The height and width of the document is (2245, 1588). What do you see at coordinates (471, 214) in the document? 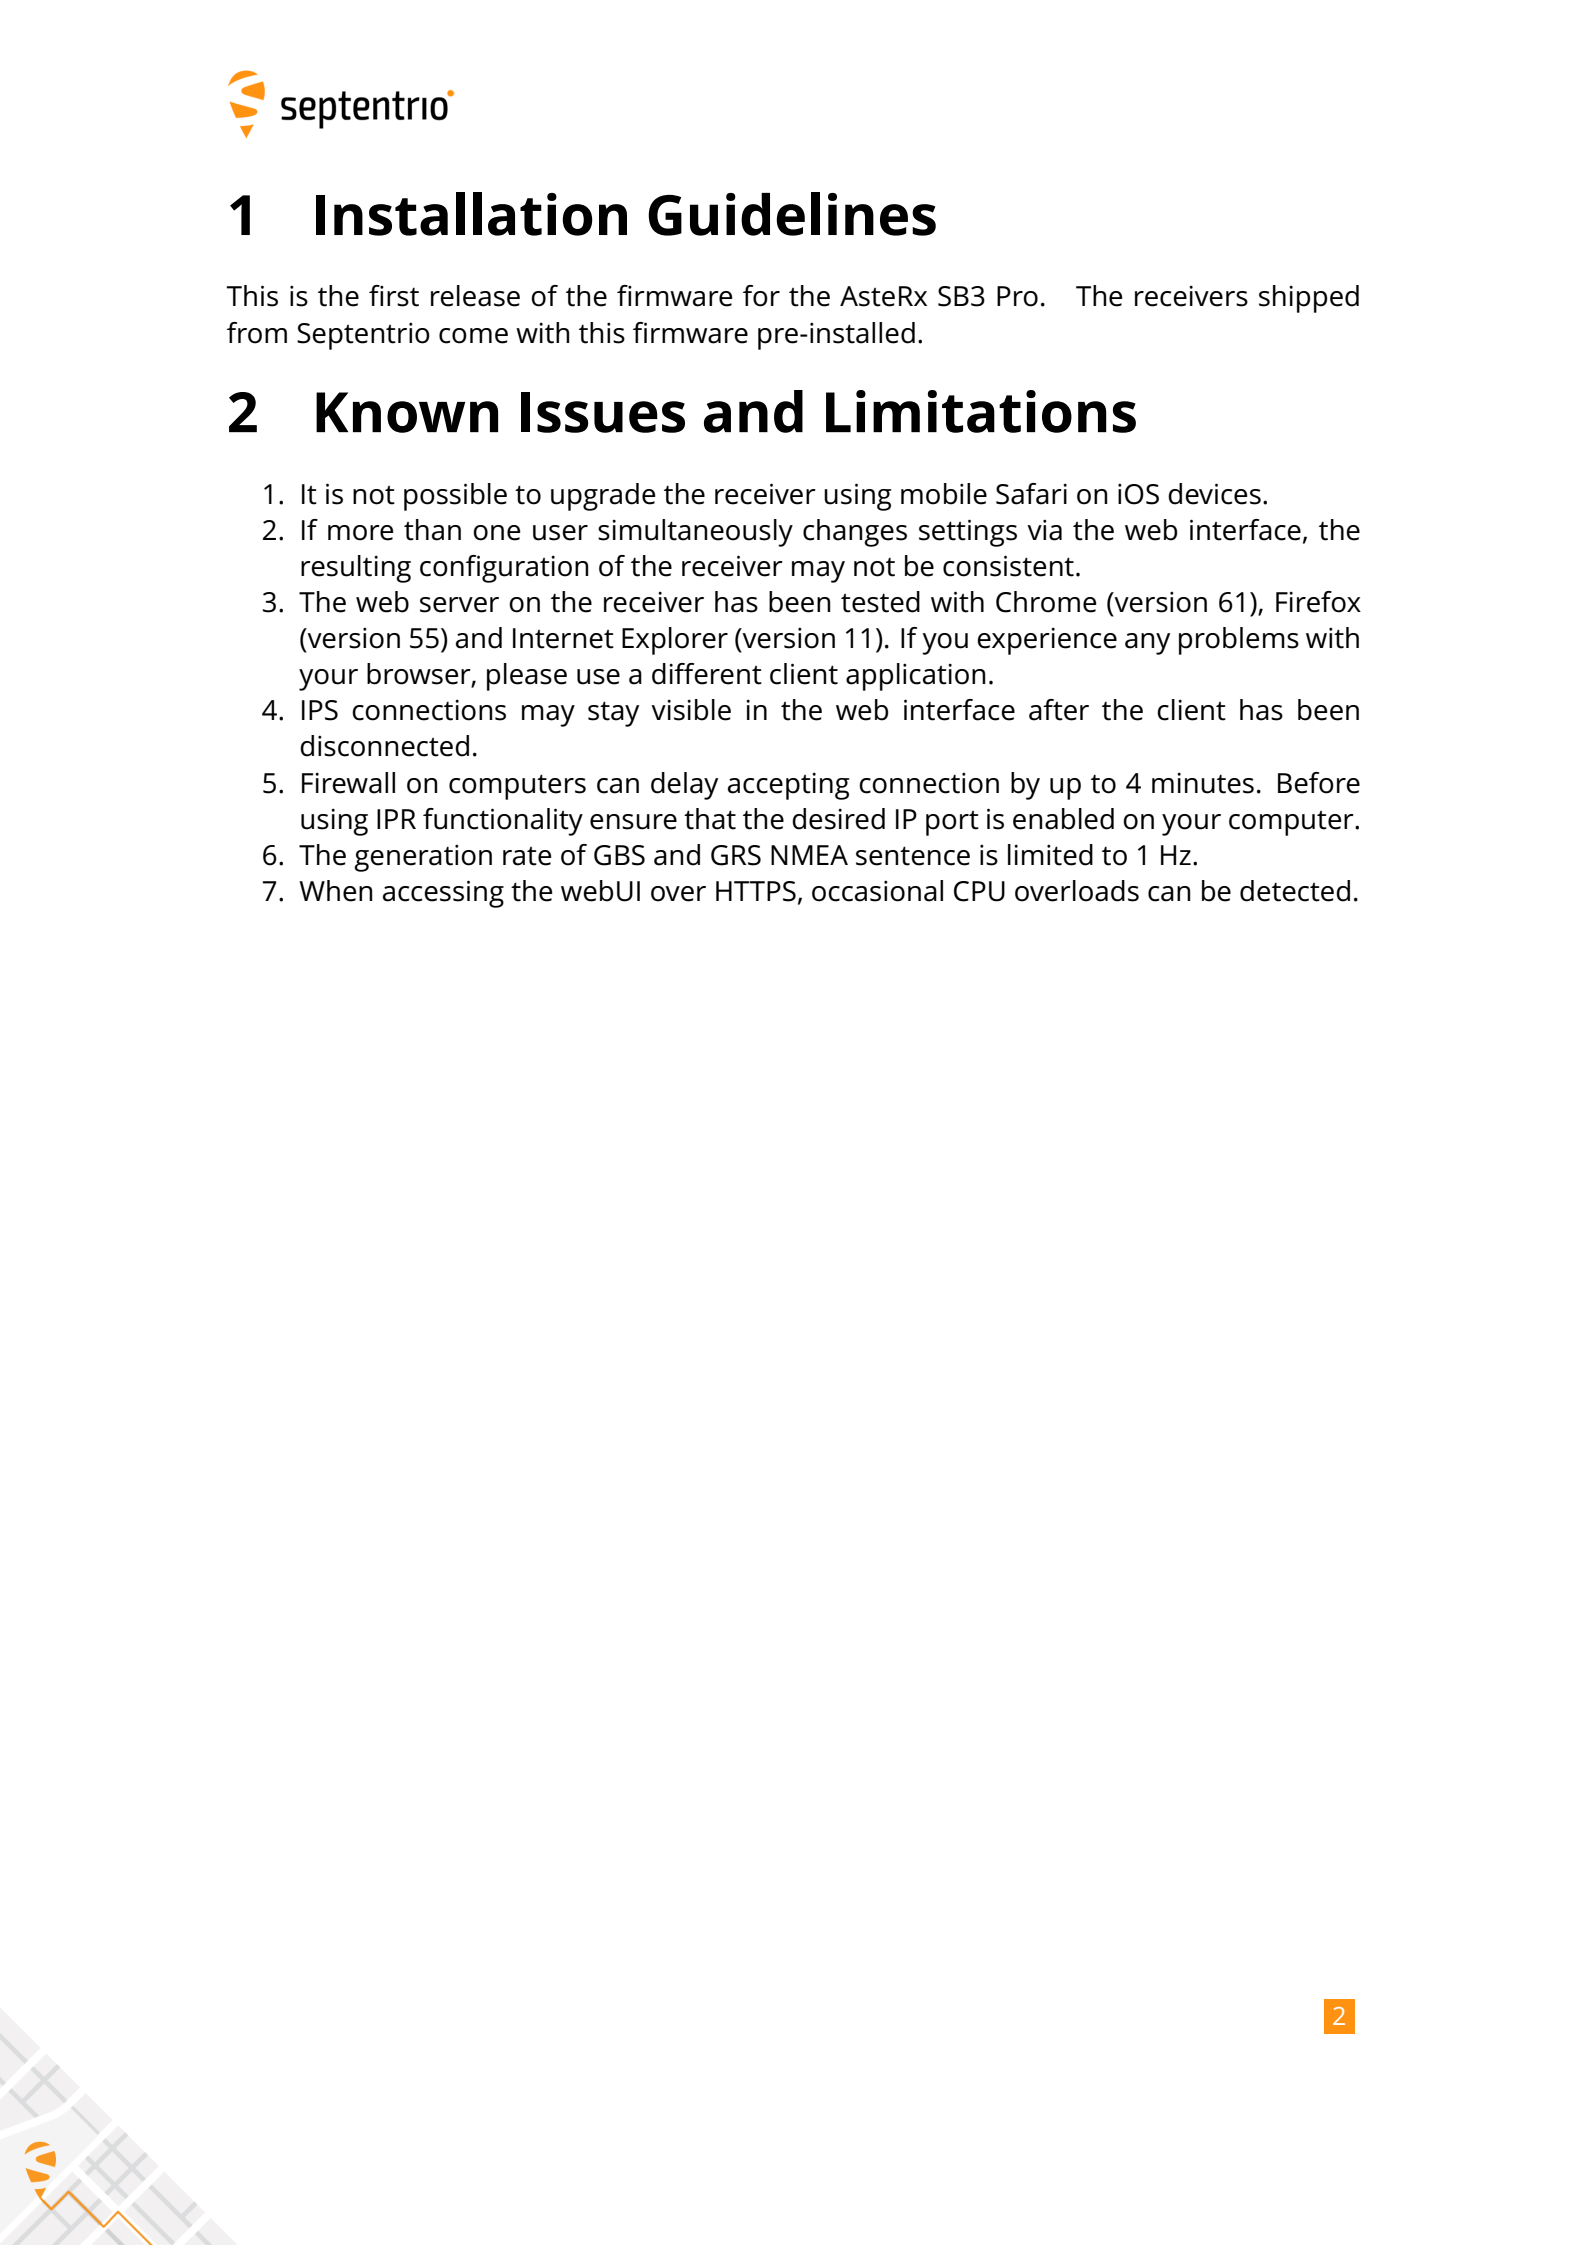
I see `Installation` at bounding box center [471, 214].
